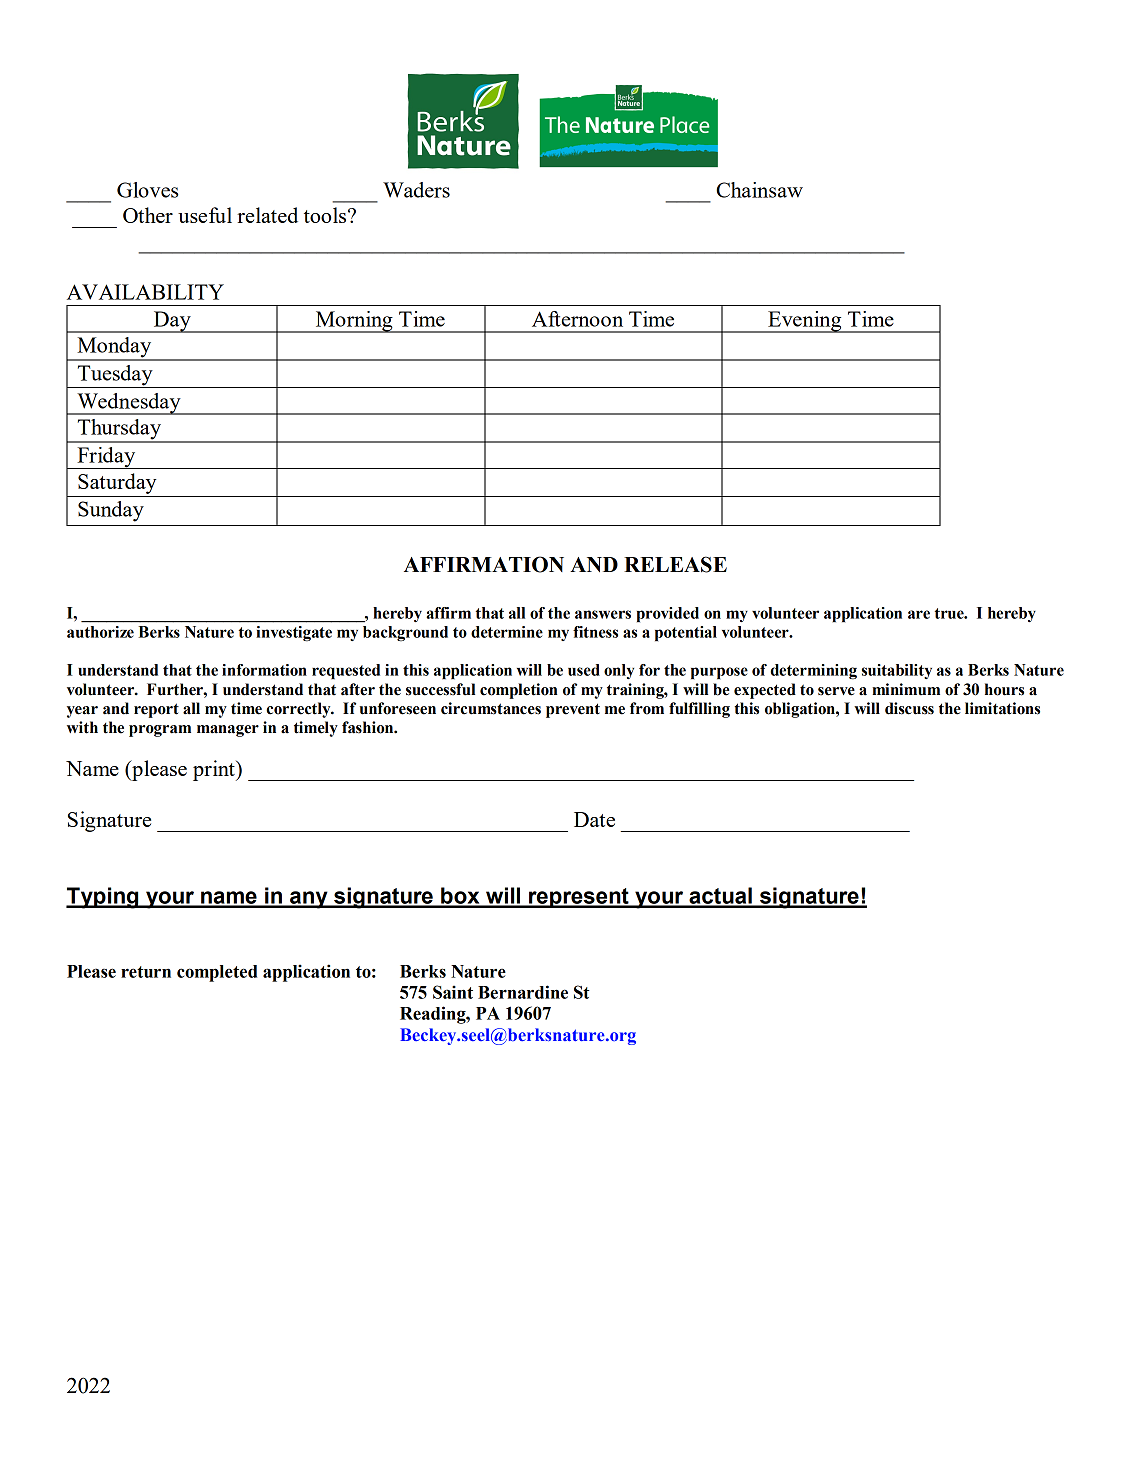 This screenshot has height=1465, width=1132. I want to click on Waders, so click(416, 190).
